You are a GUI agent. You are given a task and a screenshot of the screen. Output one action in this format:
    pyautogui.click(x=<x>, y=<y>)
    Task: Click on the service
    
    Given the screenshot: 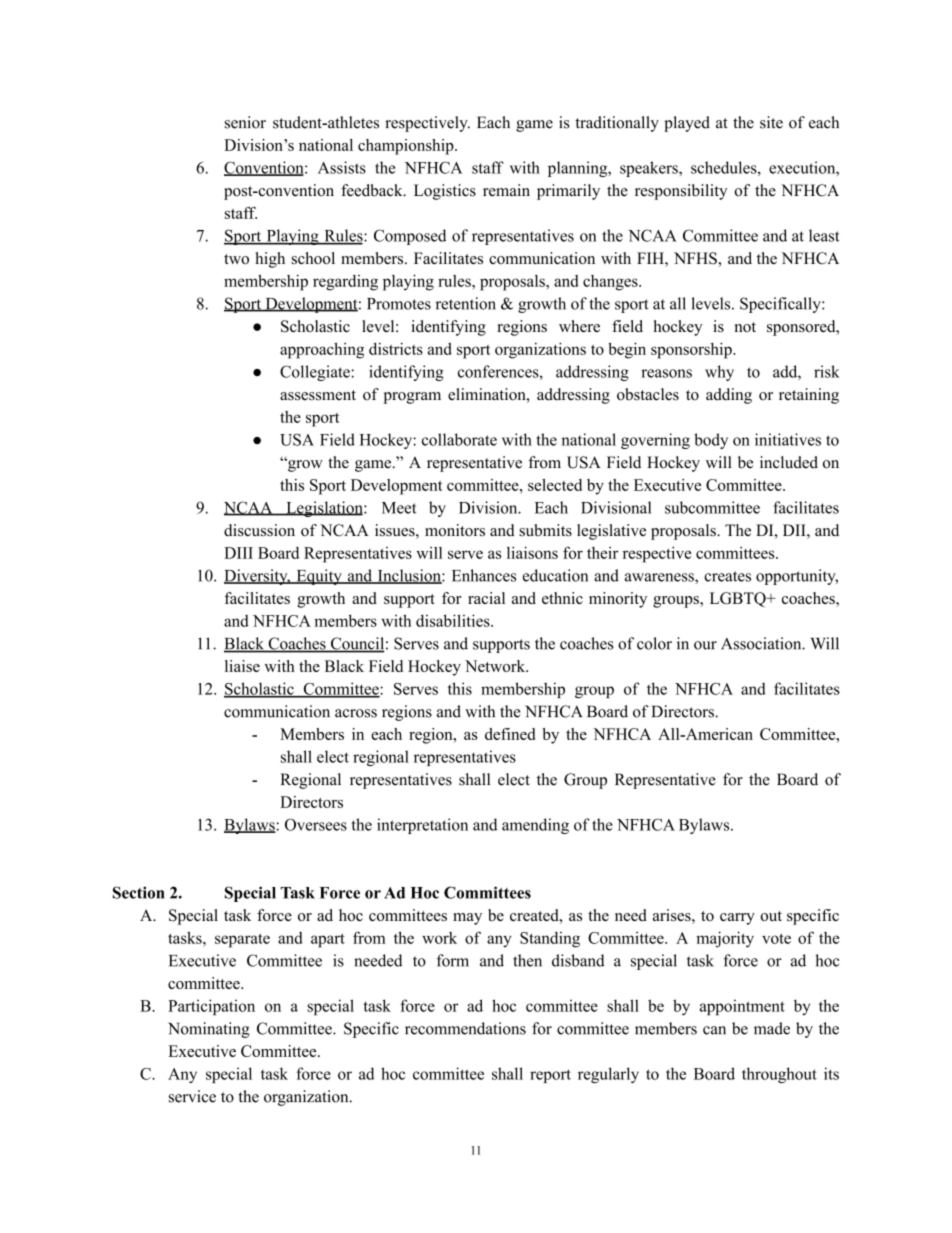 What is the action you would take?
    pyautogui.click(x=192, y=1096)
